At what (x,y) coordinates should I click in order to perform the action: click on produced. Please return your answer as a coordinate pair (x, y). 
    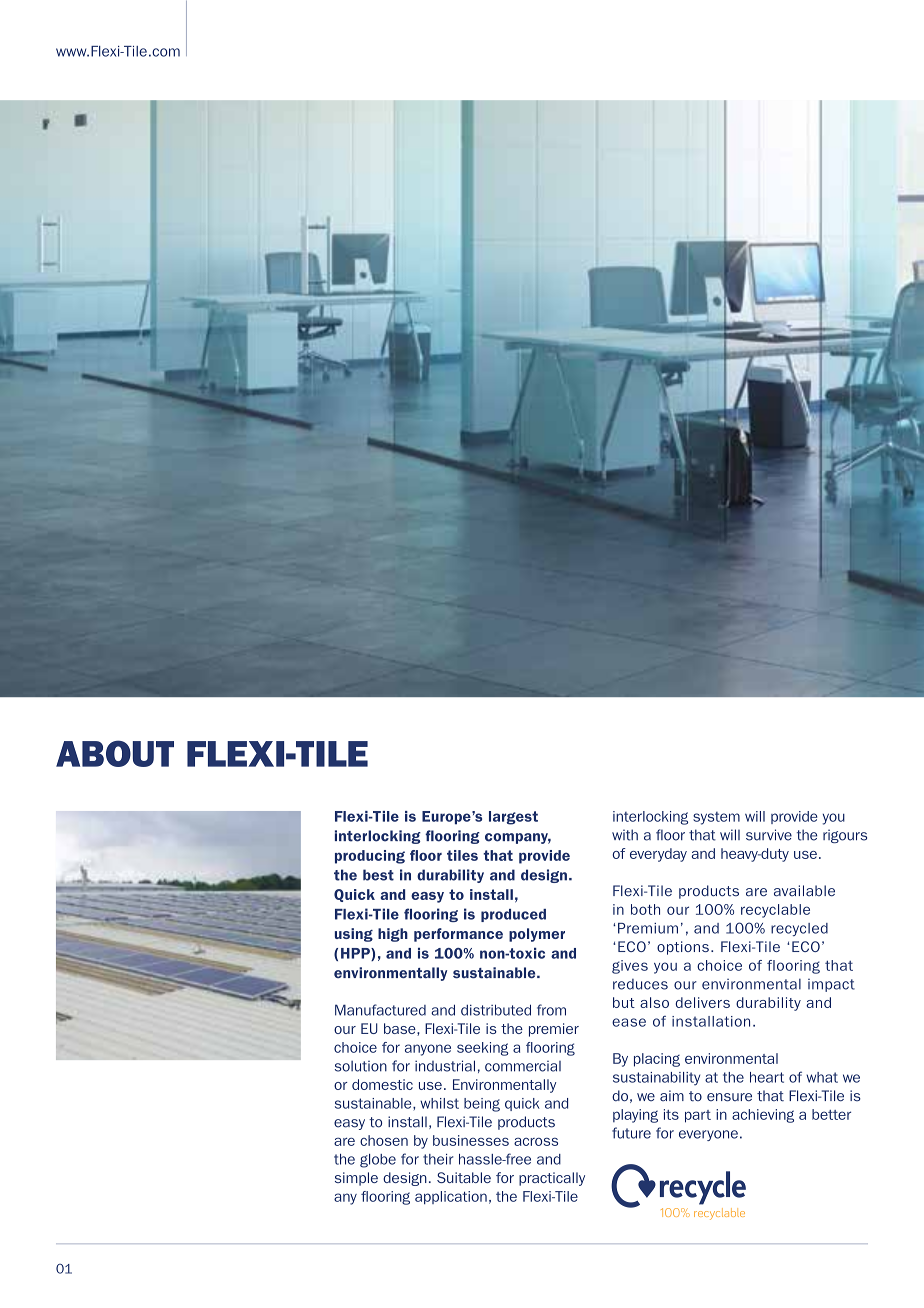
    Looking at the image, I should click on (513, 915).
